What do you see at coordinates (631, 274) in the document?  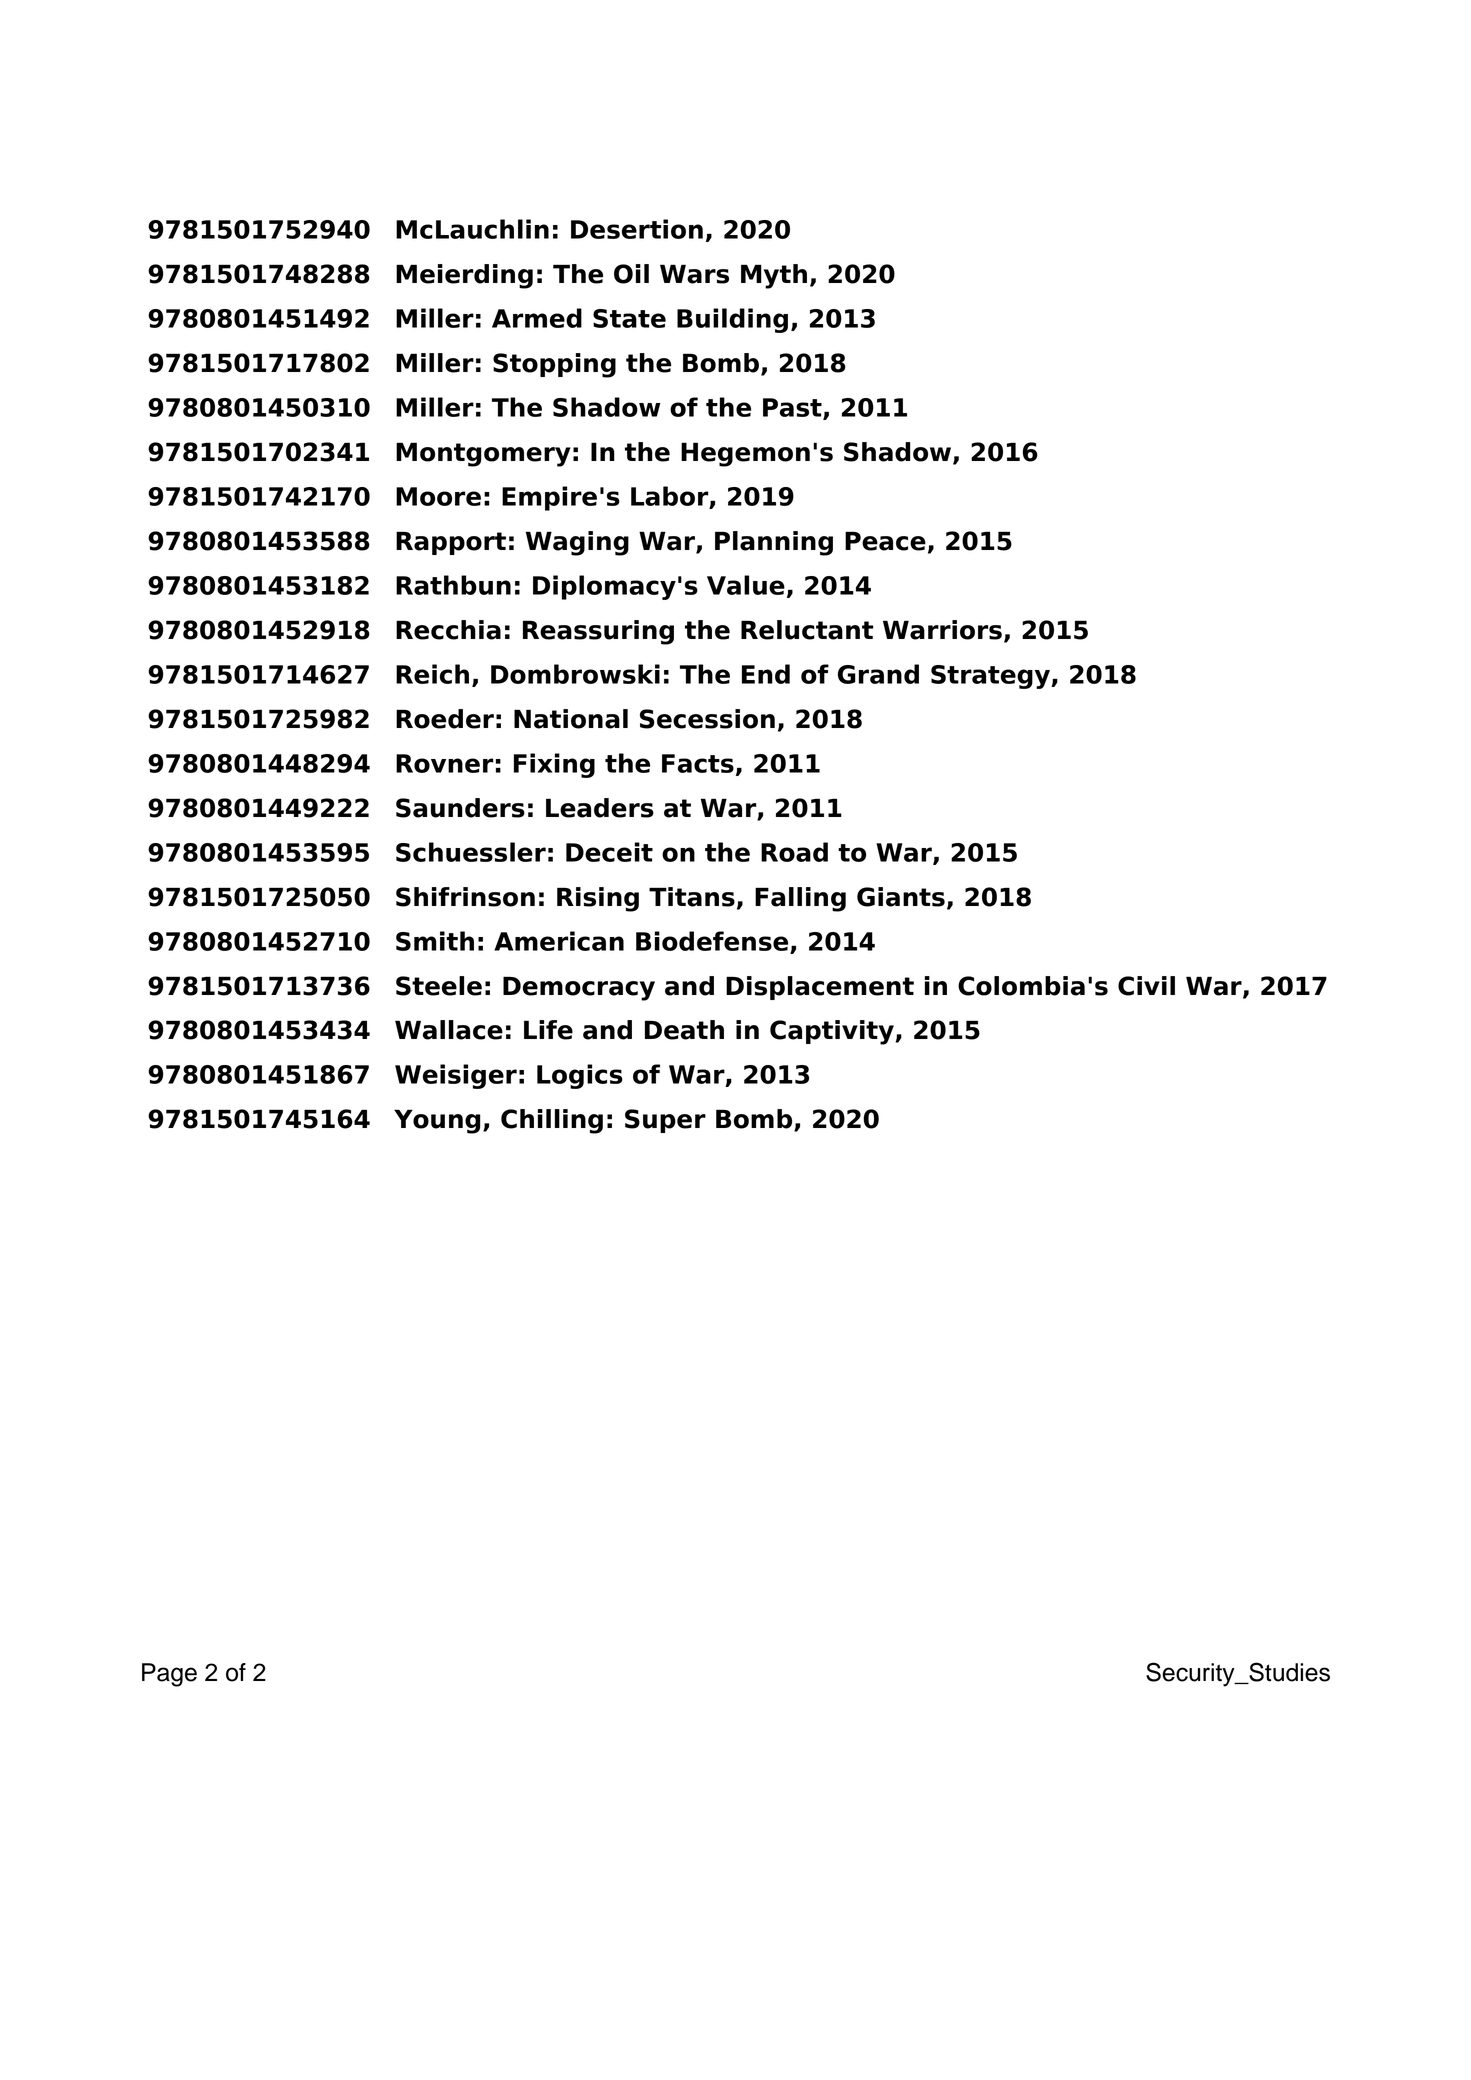 I see `Oil` at bounding box center [631, 274].
